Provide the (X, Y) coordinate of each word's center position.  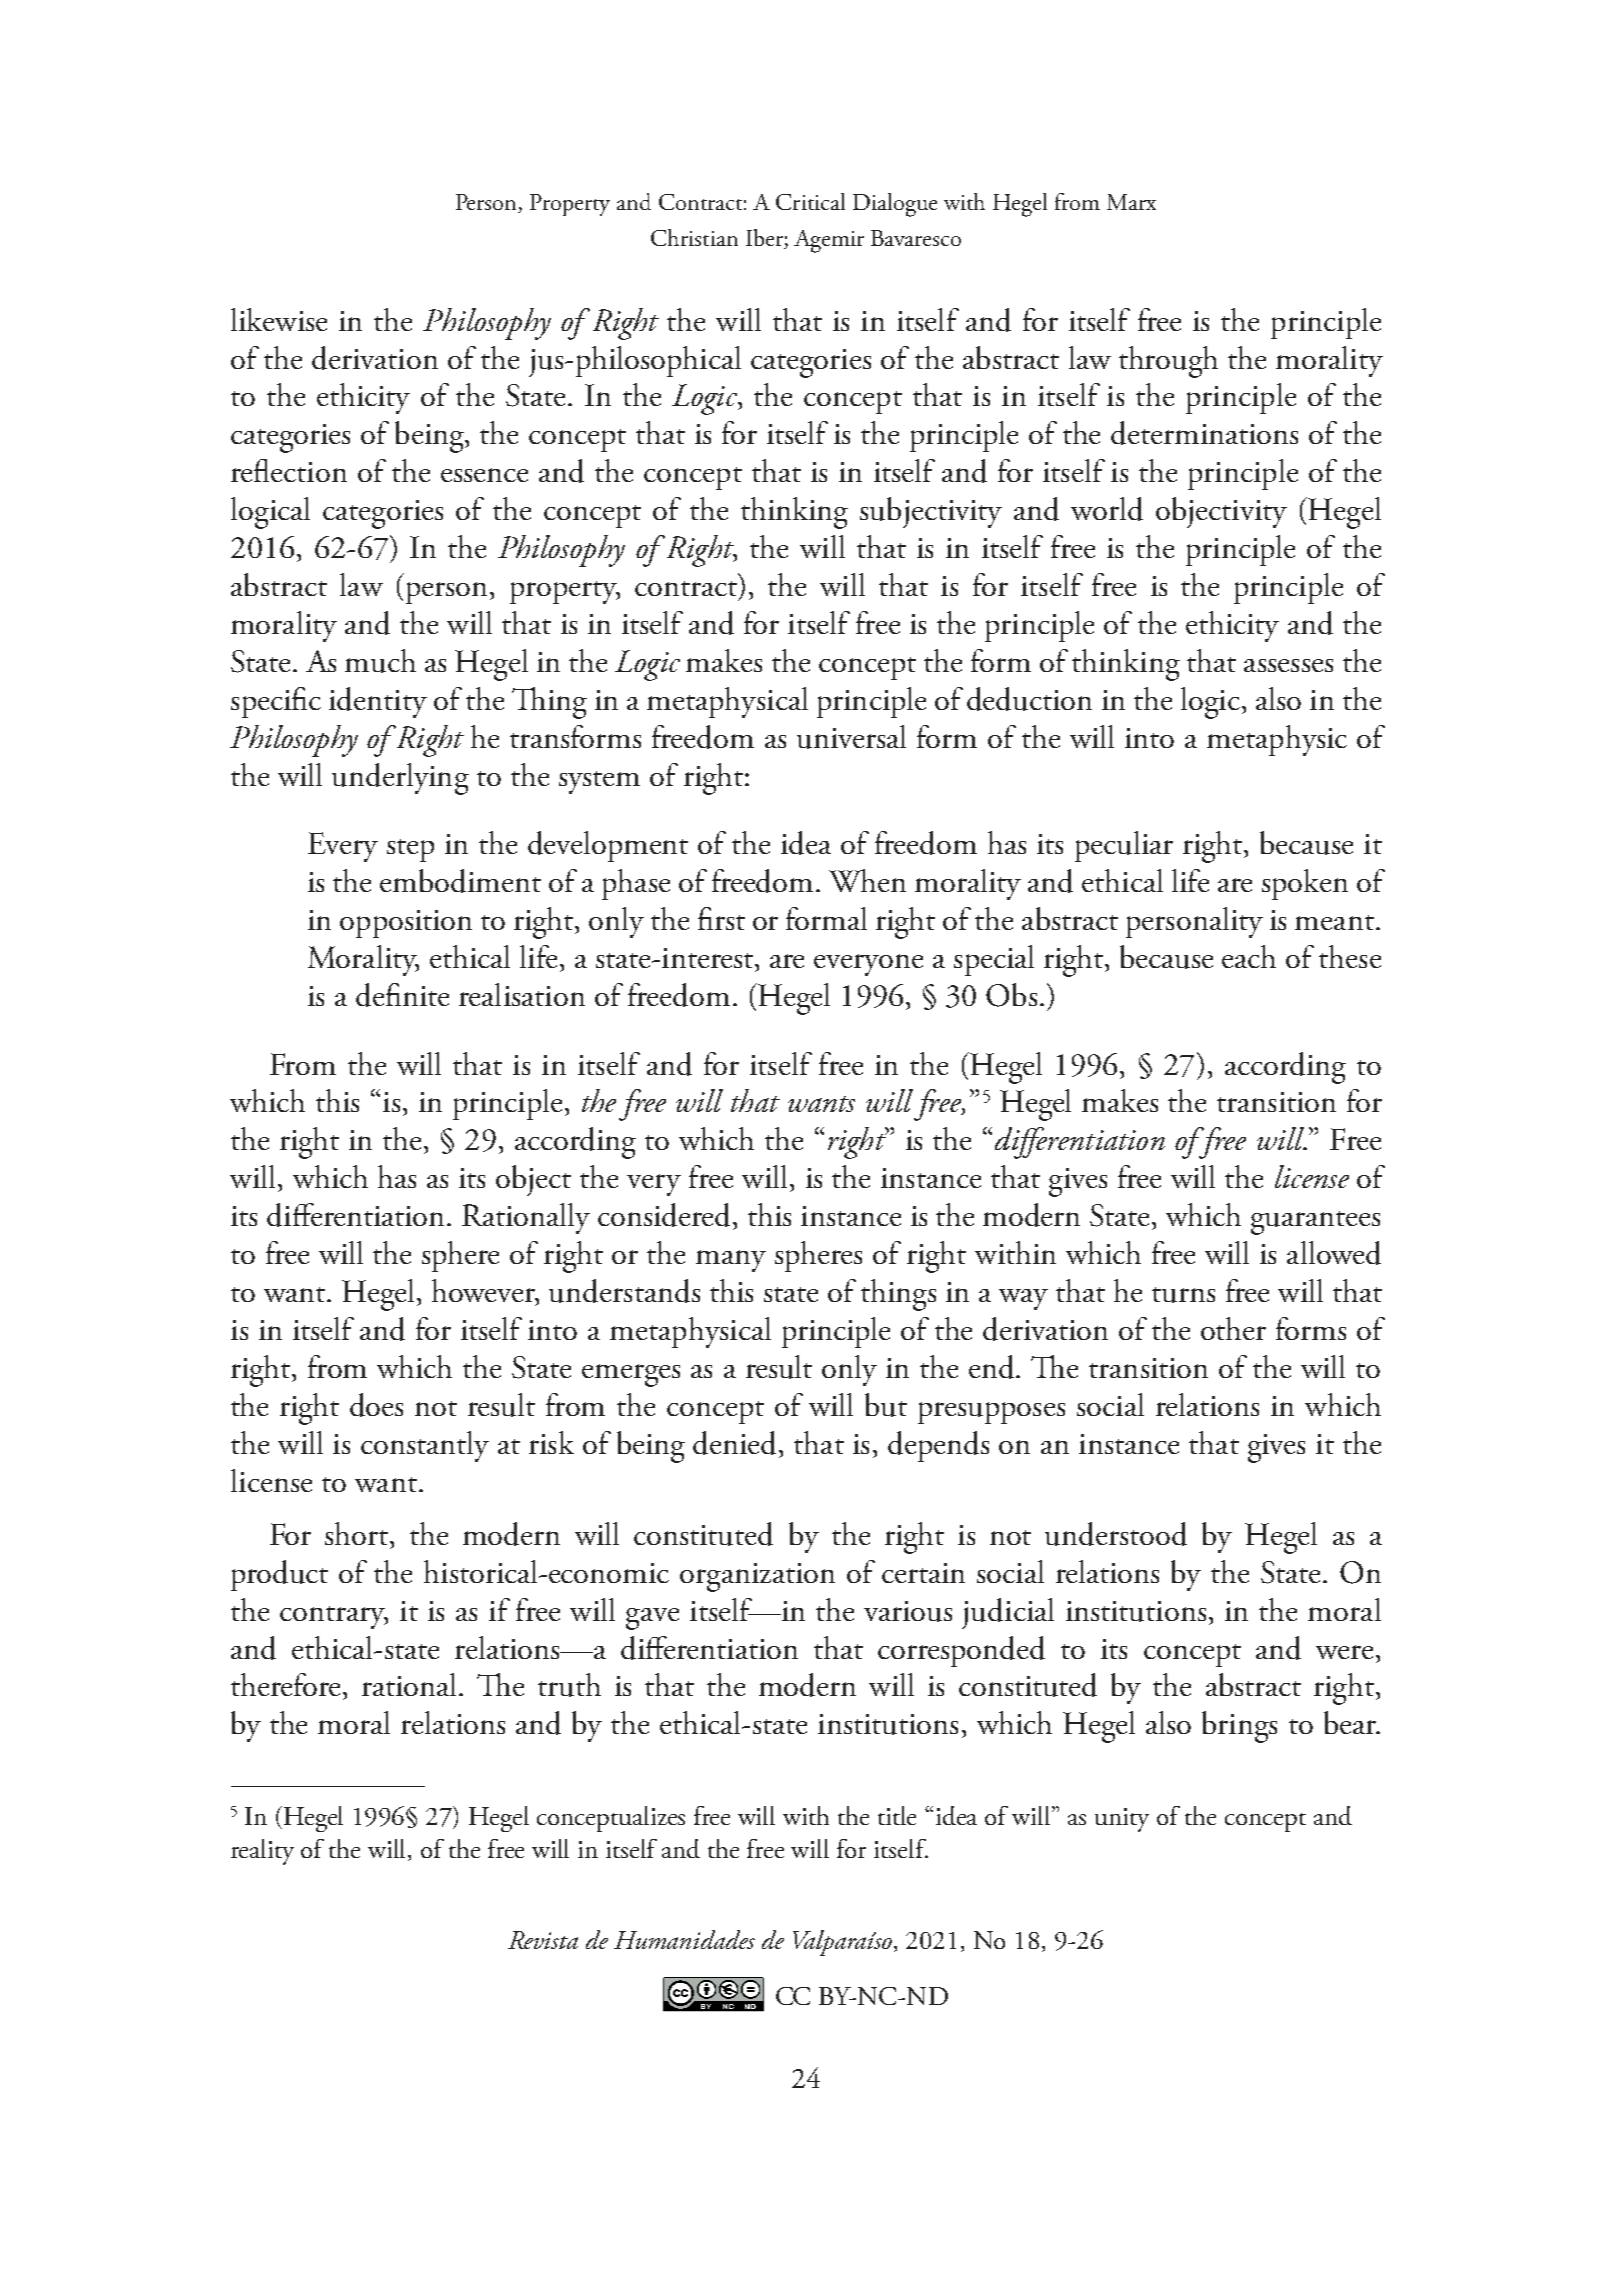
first (721, 918)
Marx (1131, 202)
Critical (810, 201)
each (1249, 956)
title (897, 1815)
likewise (279, 319)
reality (262, 1852)
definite (402, 995)
